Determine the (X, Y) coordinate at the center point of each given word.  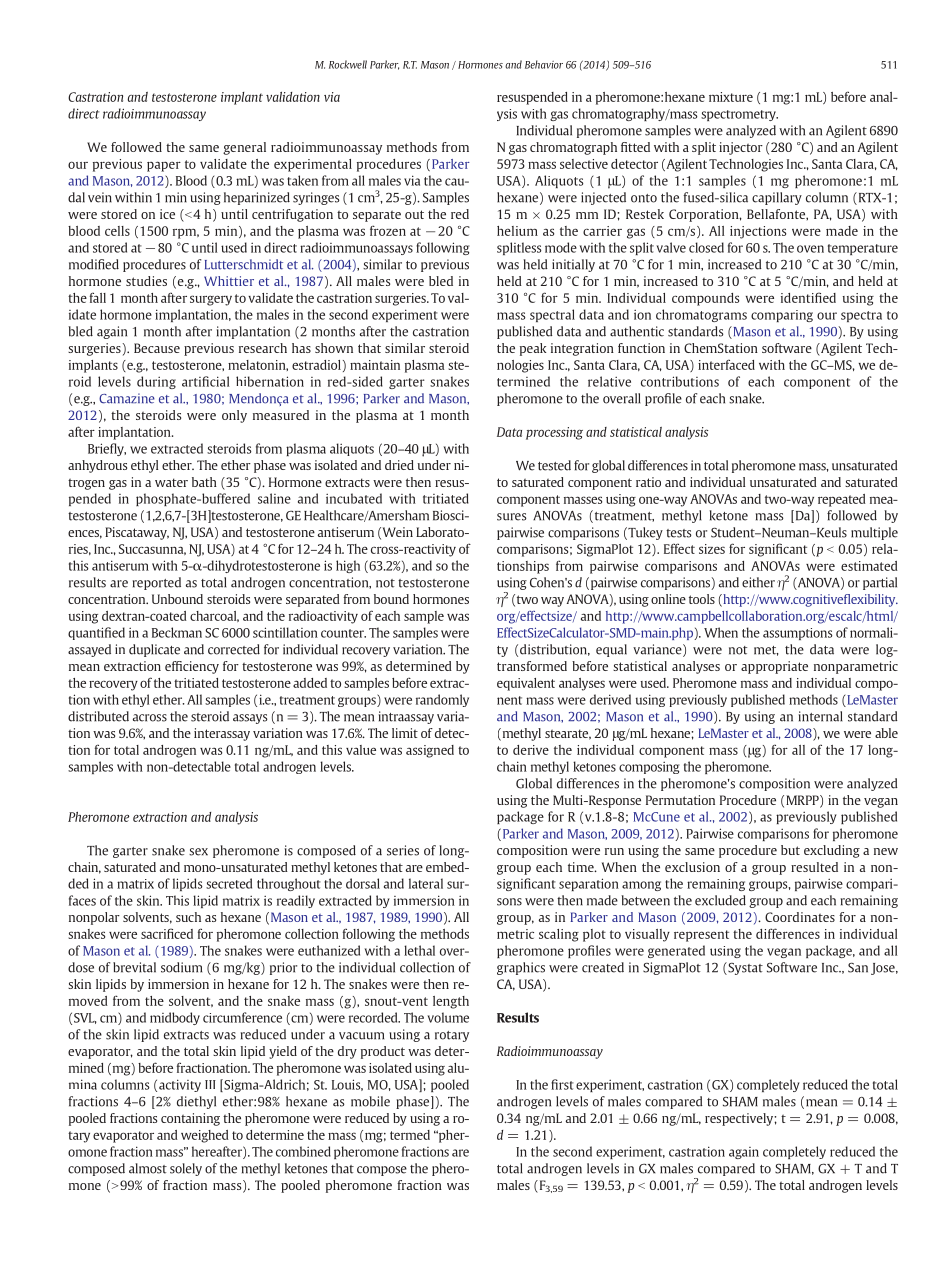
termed (410, 1135)
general (244, 148)
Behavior (544, 64)
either (758, 582)
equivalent (526, 684)
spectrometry (739, 115)
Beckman (177, 632)
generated (676, 951)
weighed (205, 1136)
